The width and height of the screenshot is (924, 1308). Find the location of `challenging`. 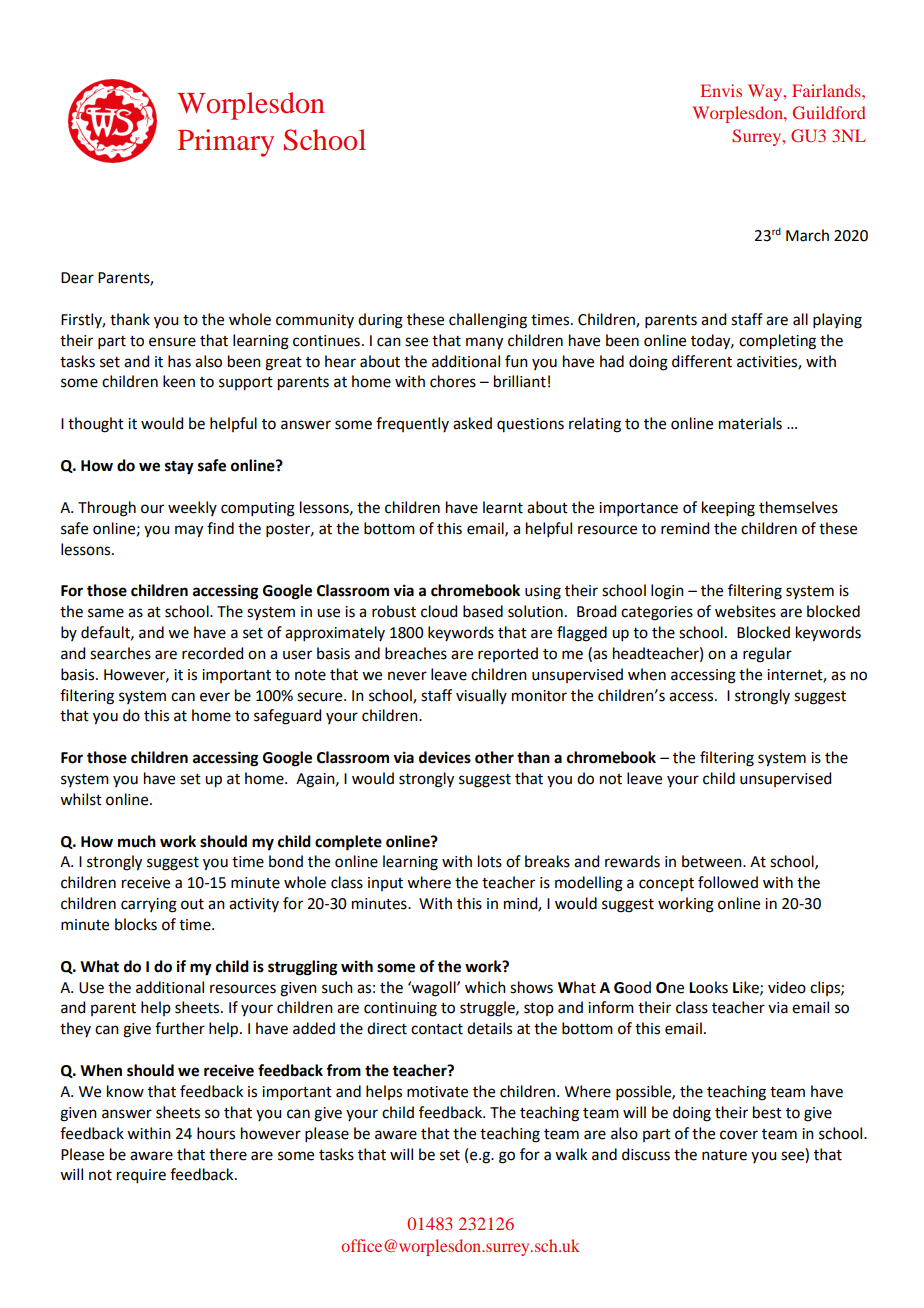

challenging is located at coordinates (488, 321).
